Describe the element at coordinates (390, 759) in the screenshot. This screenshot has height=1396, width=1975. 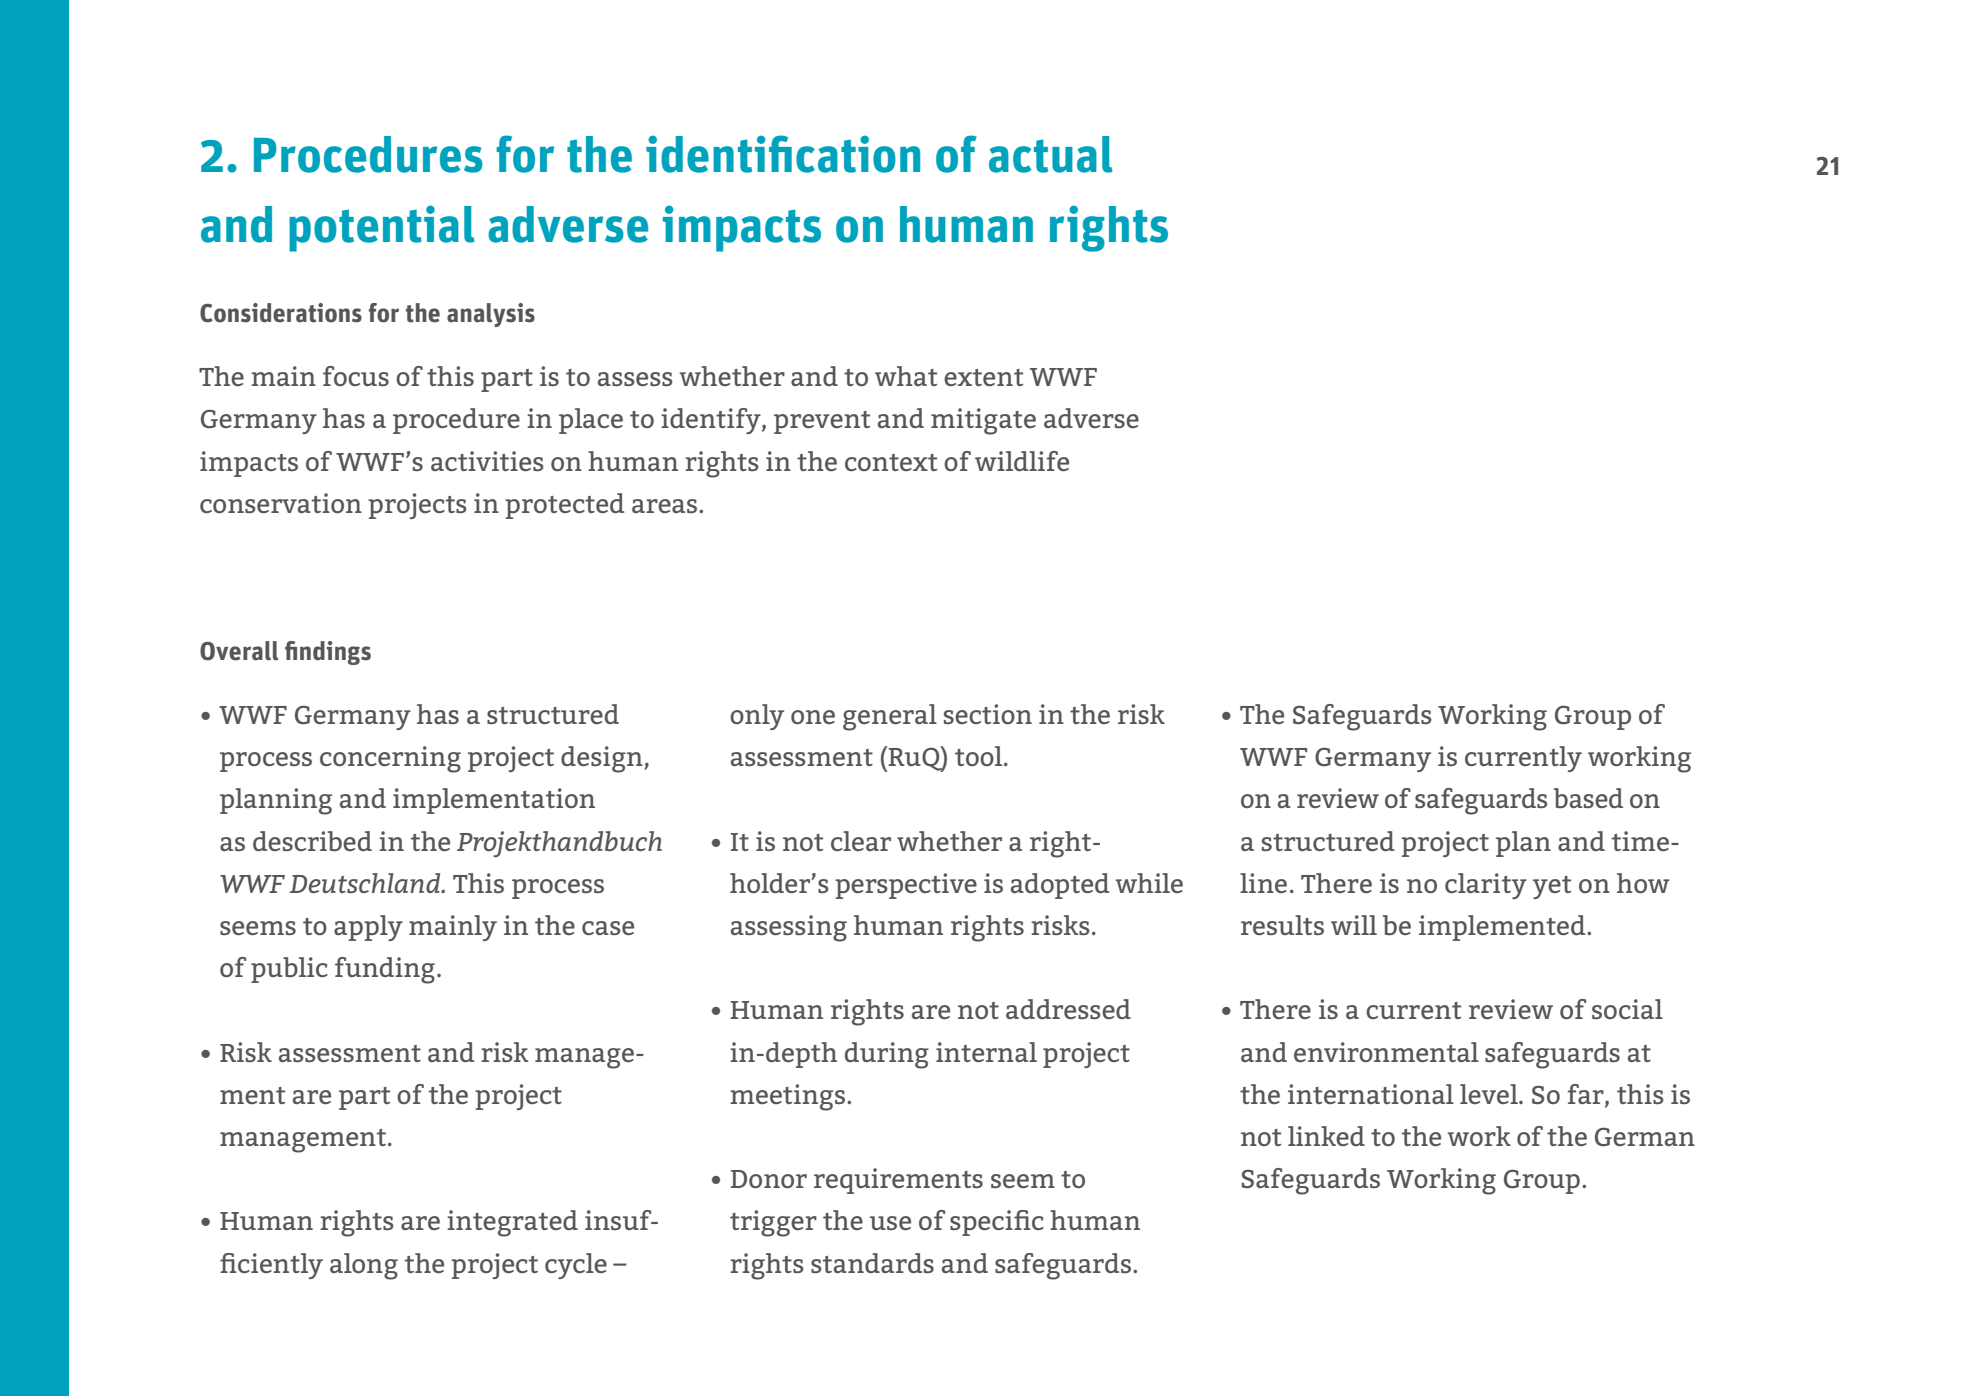
I see `concerning` at that location.
